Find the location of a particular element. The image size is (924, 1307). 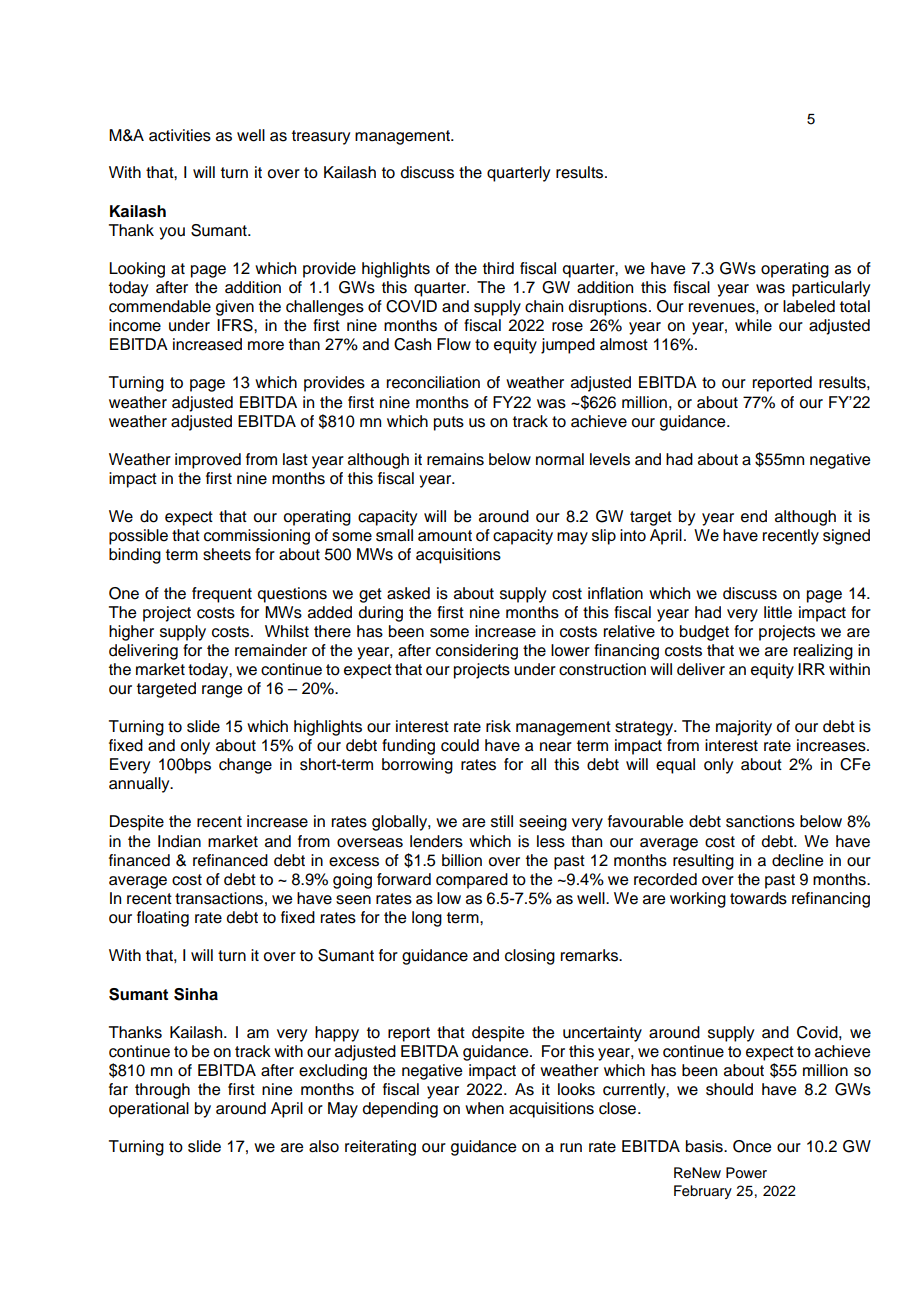

could is located at coordinates (460, 745).
